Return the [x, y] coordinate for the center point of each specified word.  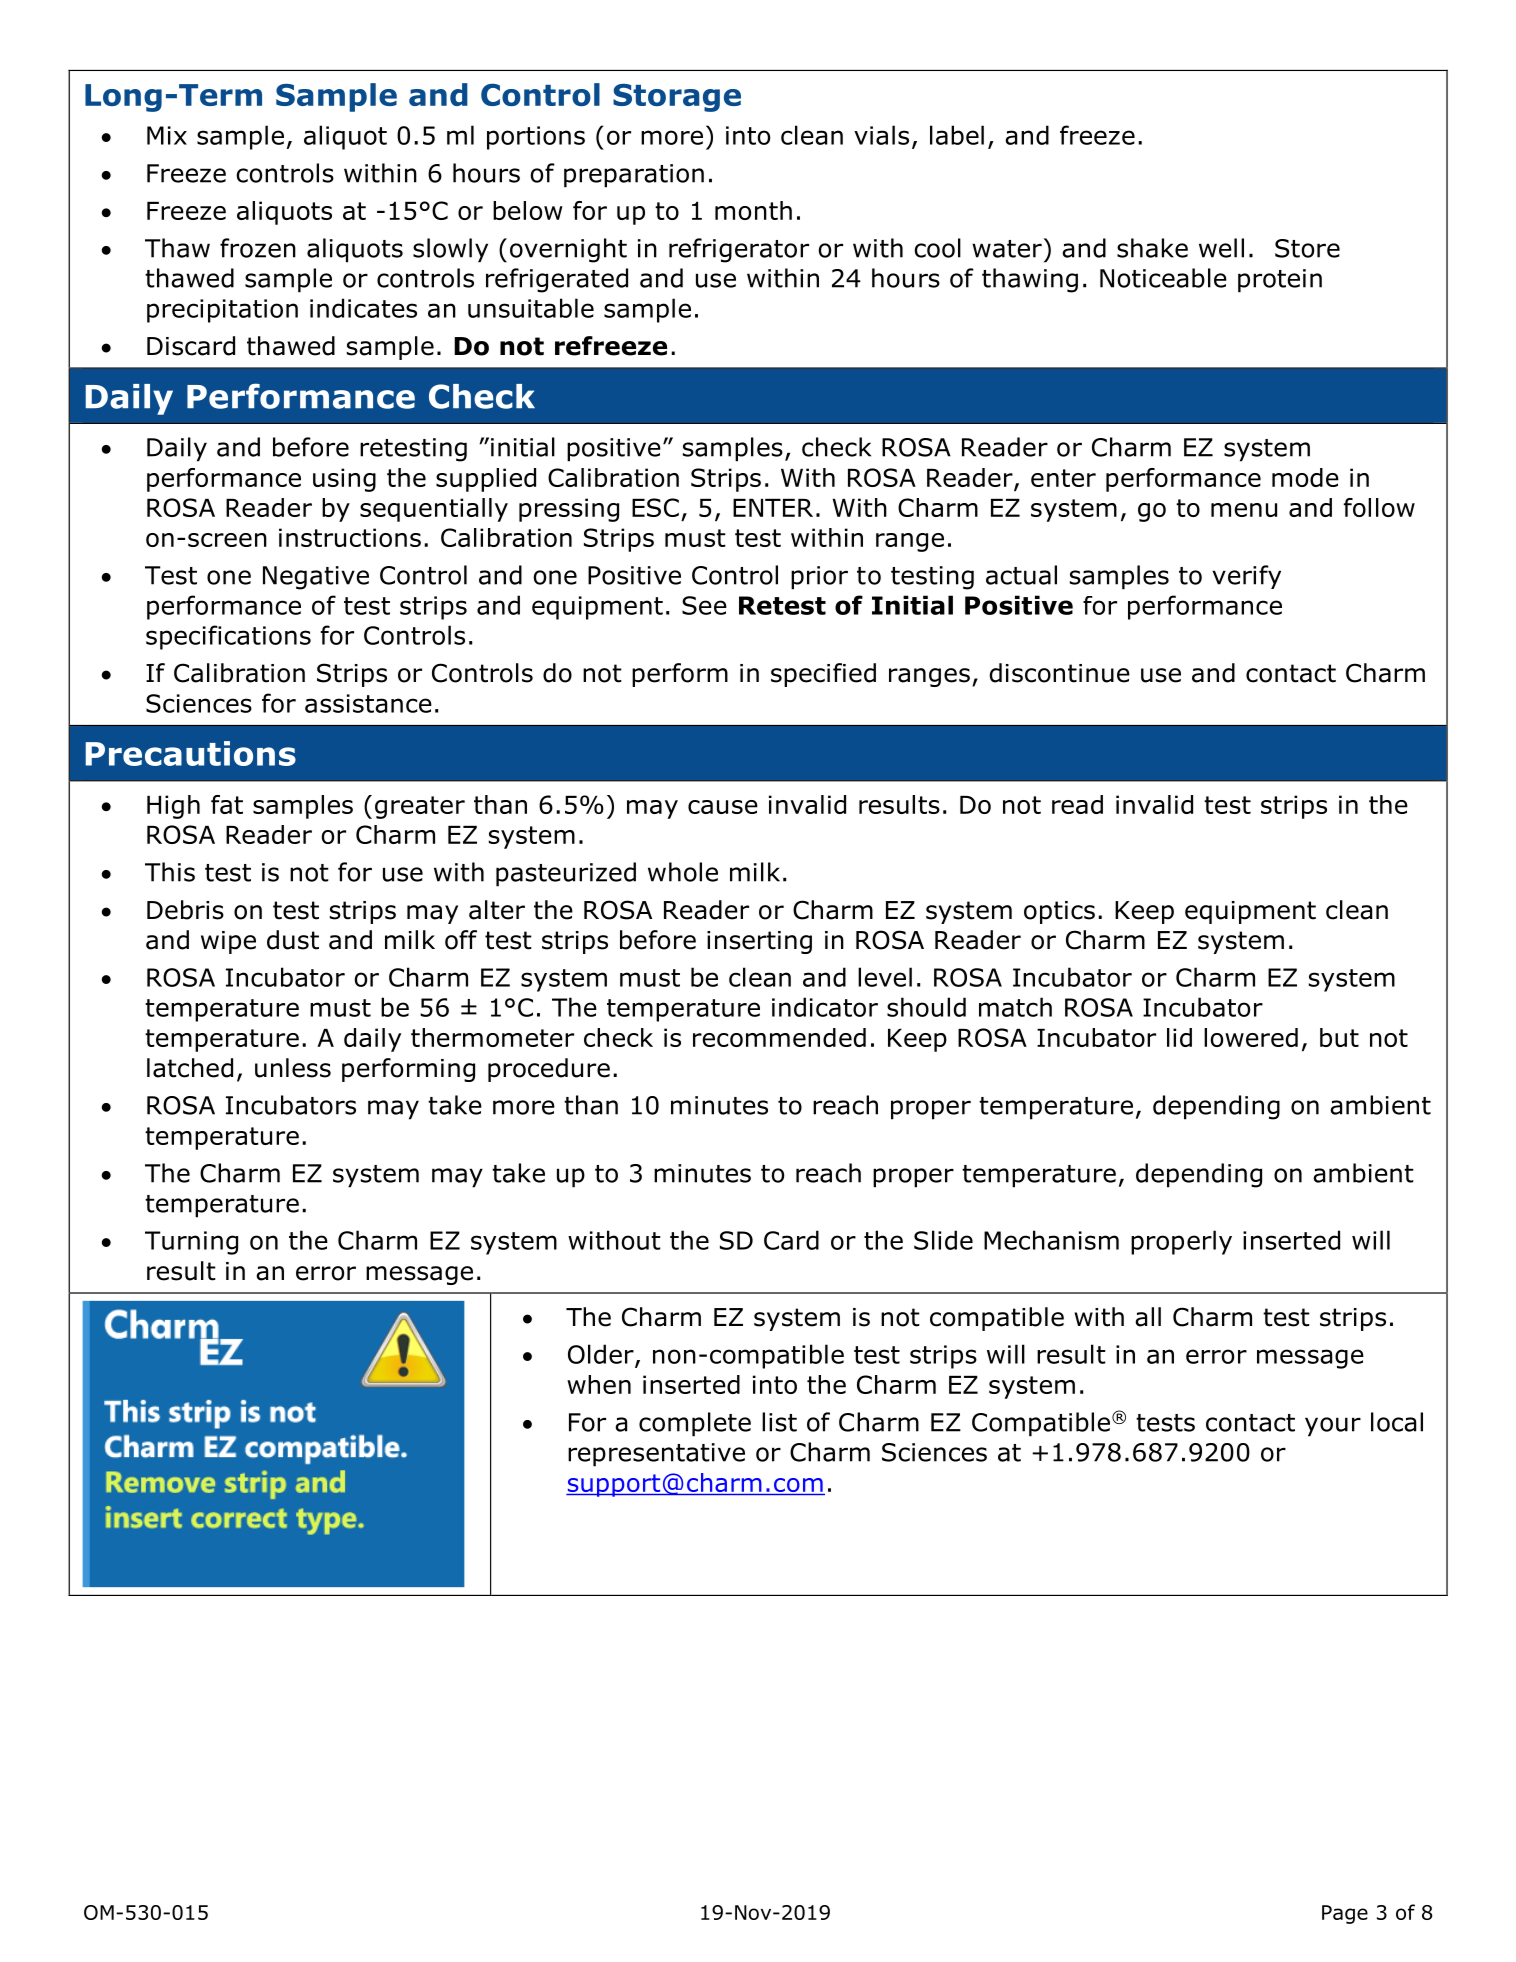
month [753, 210]
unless [293, 1068]
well [1221, 248]
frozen [258, 248]
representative [656, 1455]
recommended [779, 1037]
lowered [1251, 1037]
